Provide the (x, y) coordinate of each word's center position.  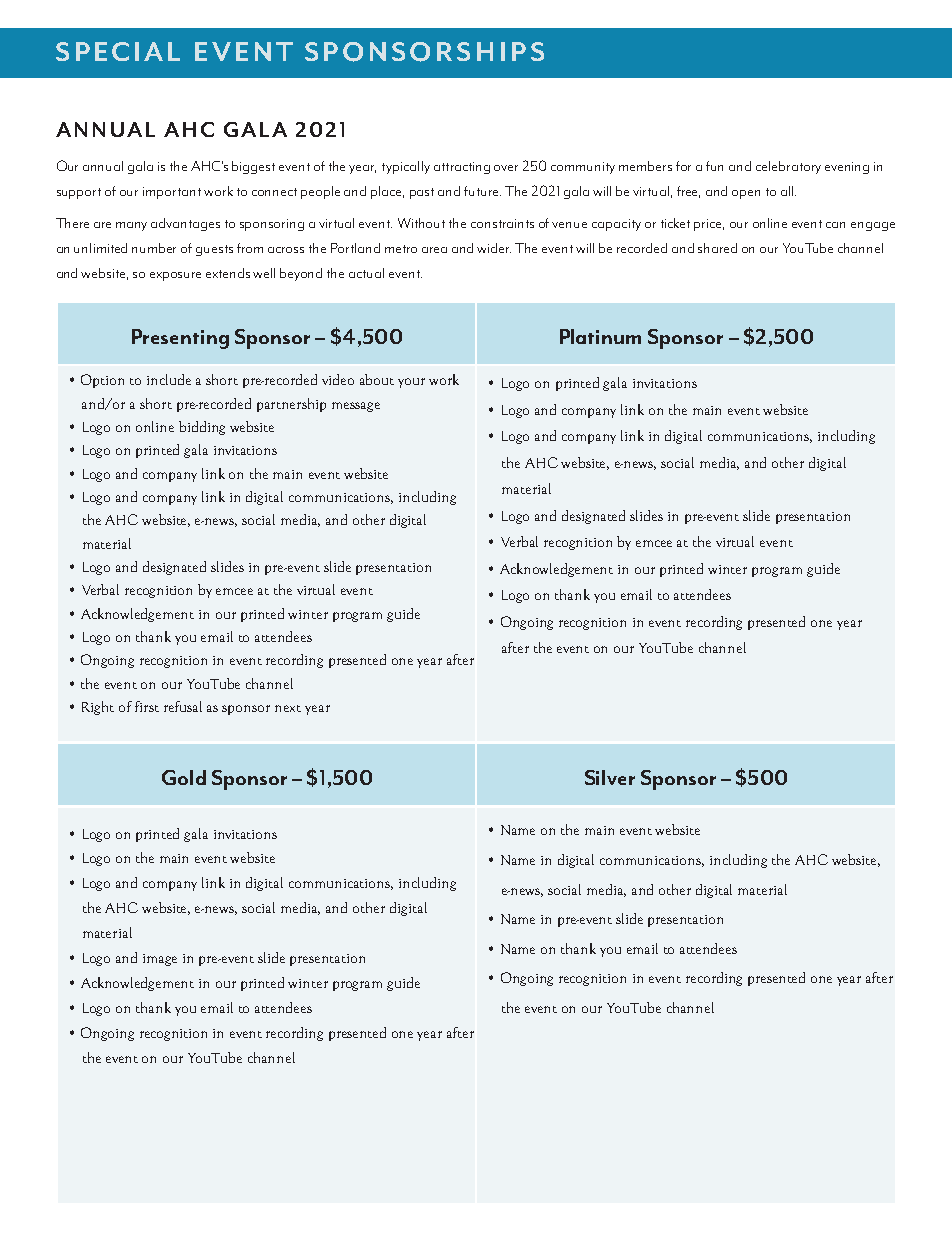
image (160, 960)
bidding (202, 428)
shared (717, 248)
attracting (462, 168)
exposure (175, 276)
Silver (610, 777)
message (356, 407)
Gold (184, 777)
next (288, 708)
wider (494, 248)
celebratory (788, 167)
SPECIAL (118, 51)
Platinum (600, 336)
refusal (183, 706)
